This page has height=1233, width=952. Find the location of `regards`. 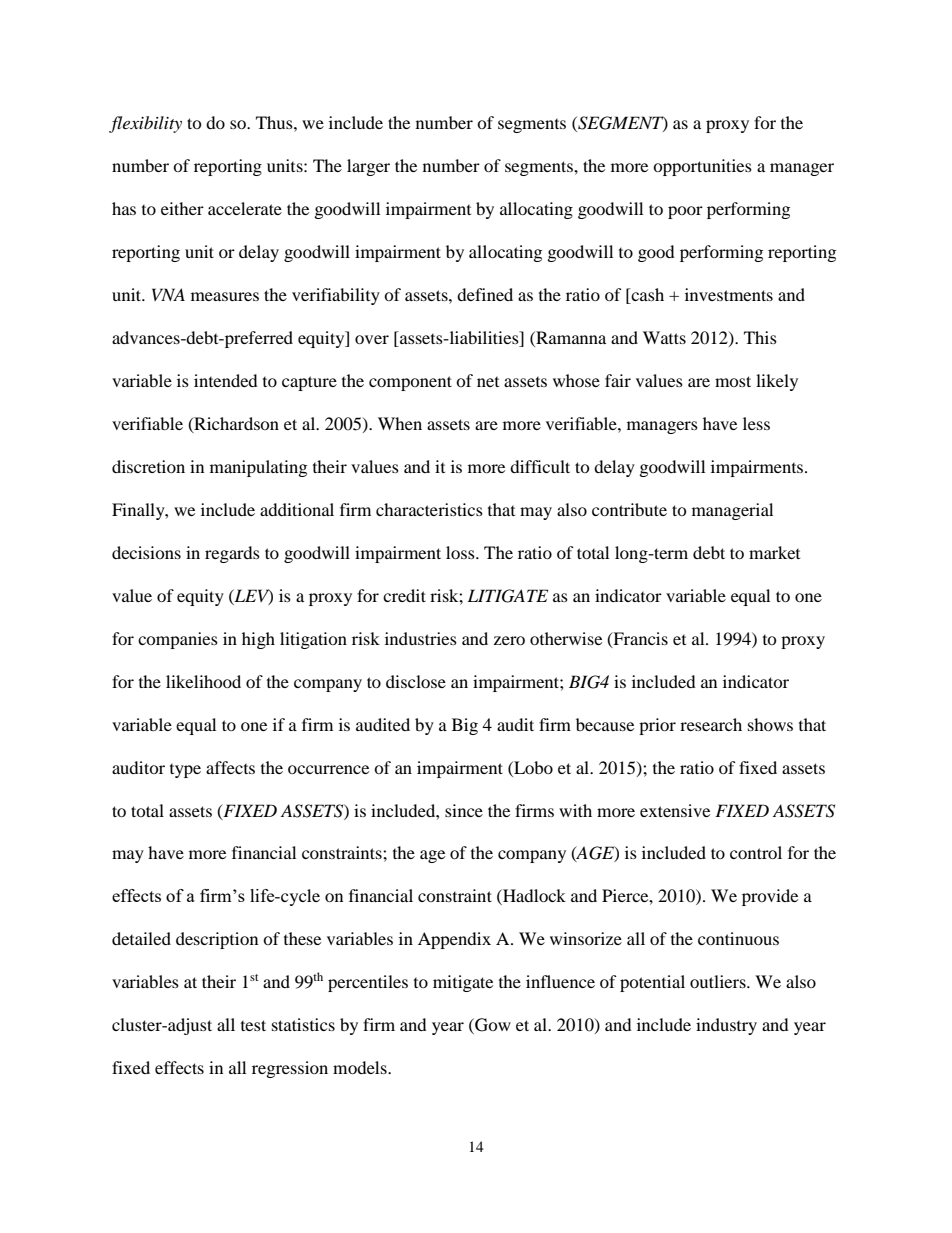

regards is located at coordinates (232, 554).
